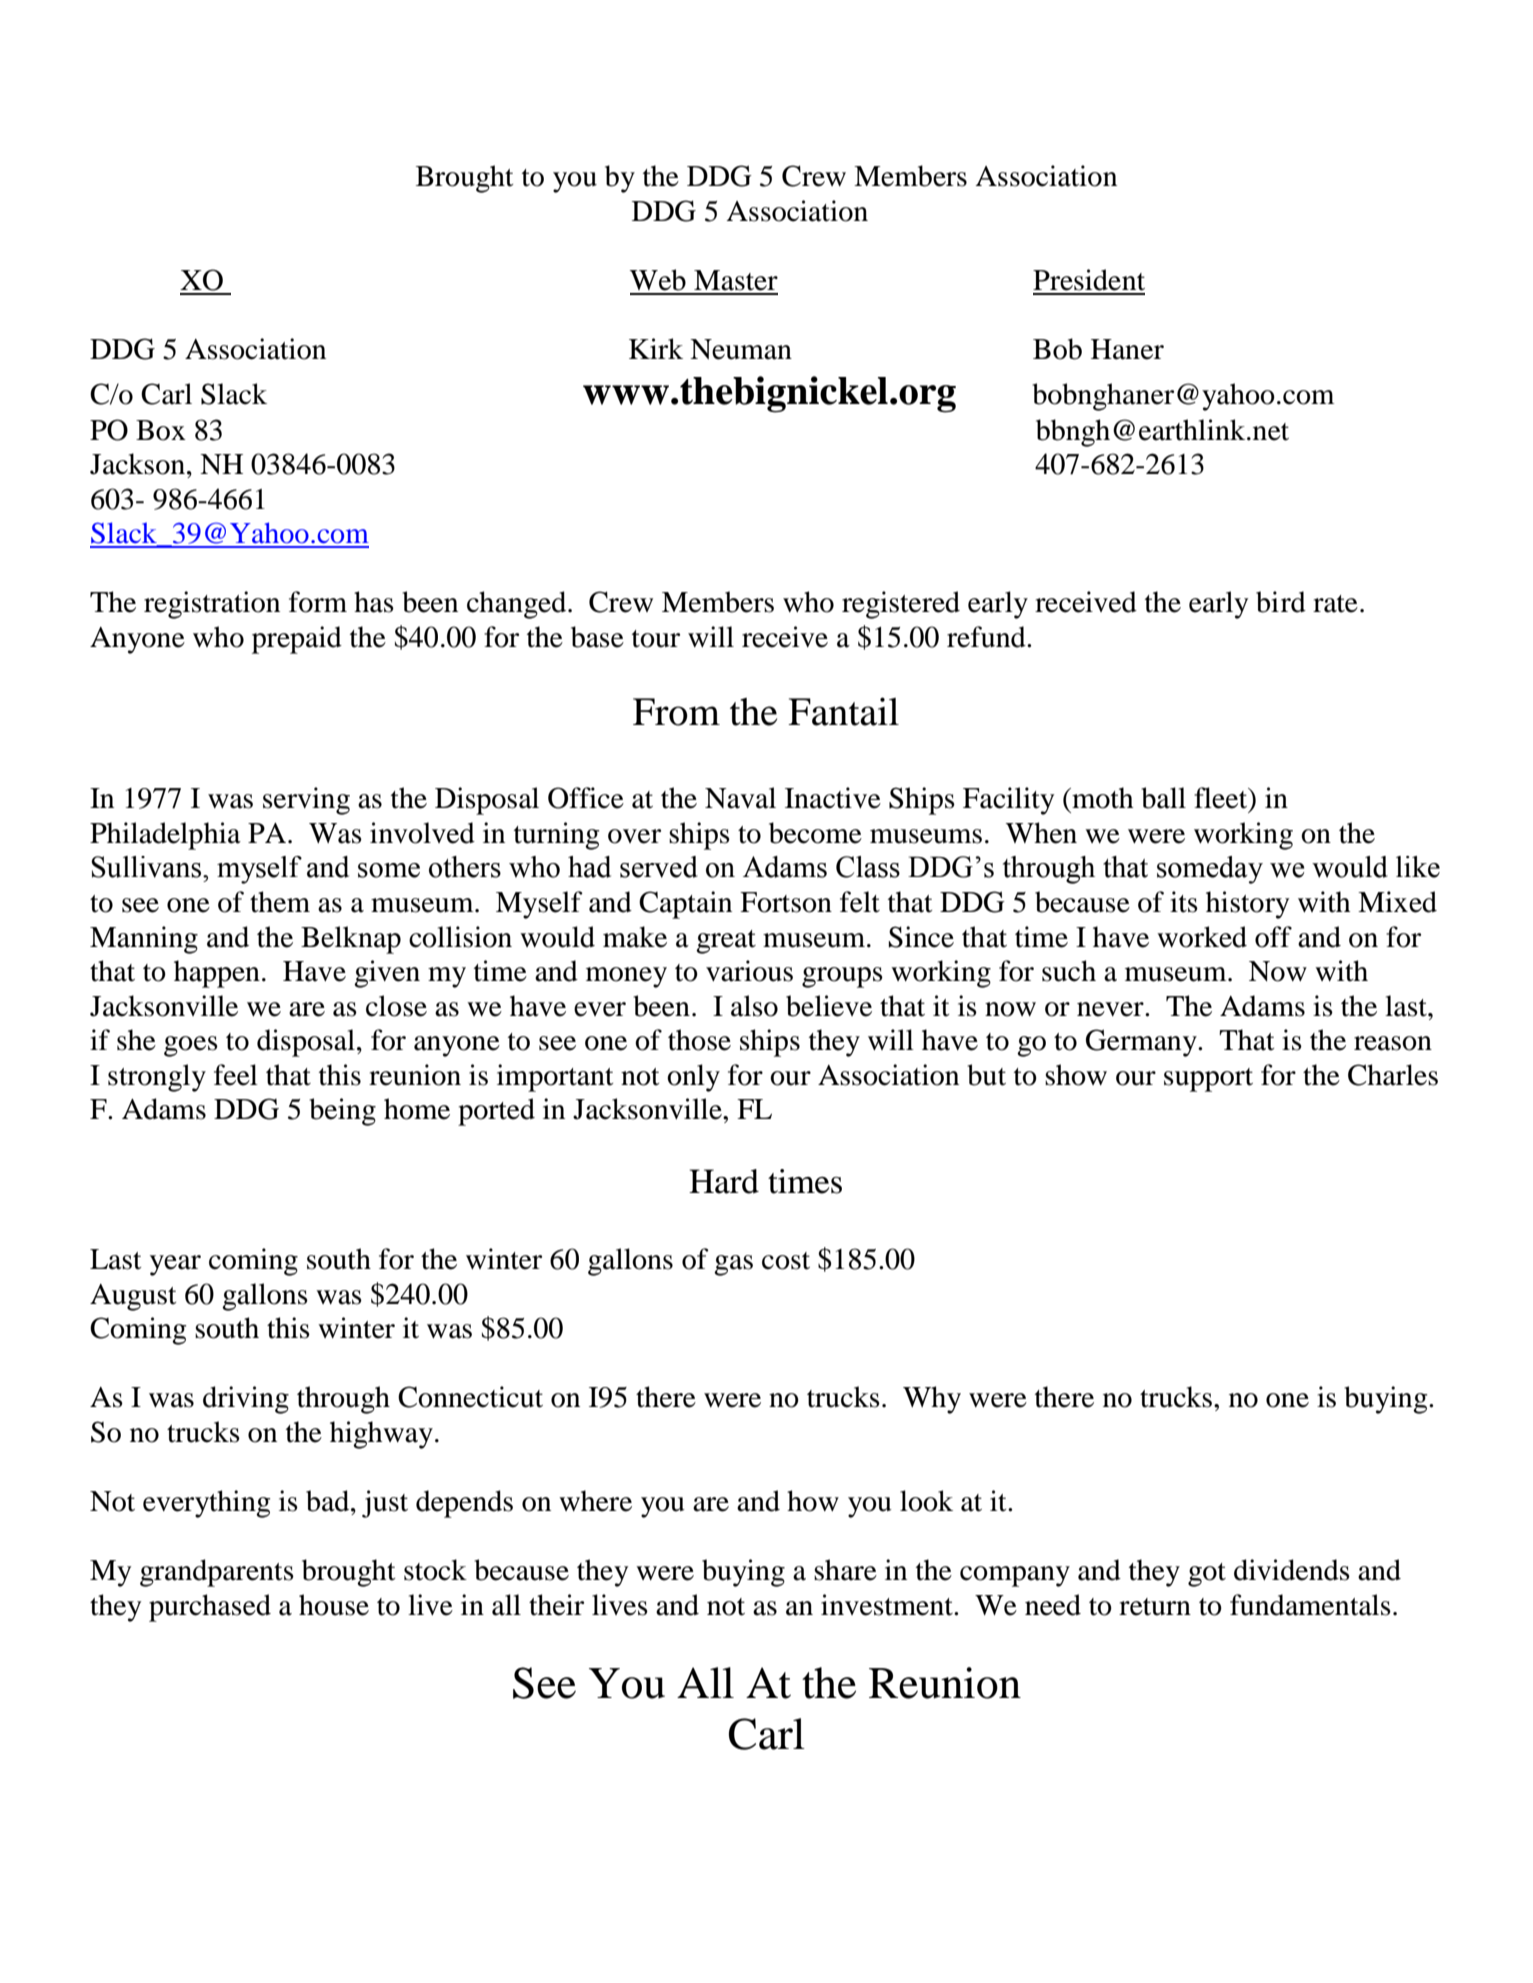  What do you see at coordinates (1292, 1570) in the screenshot?
I see `dividends` at bounding box center [1292, 1570].
